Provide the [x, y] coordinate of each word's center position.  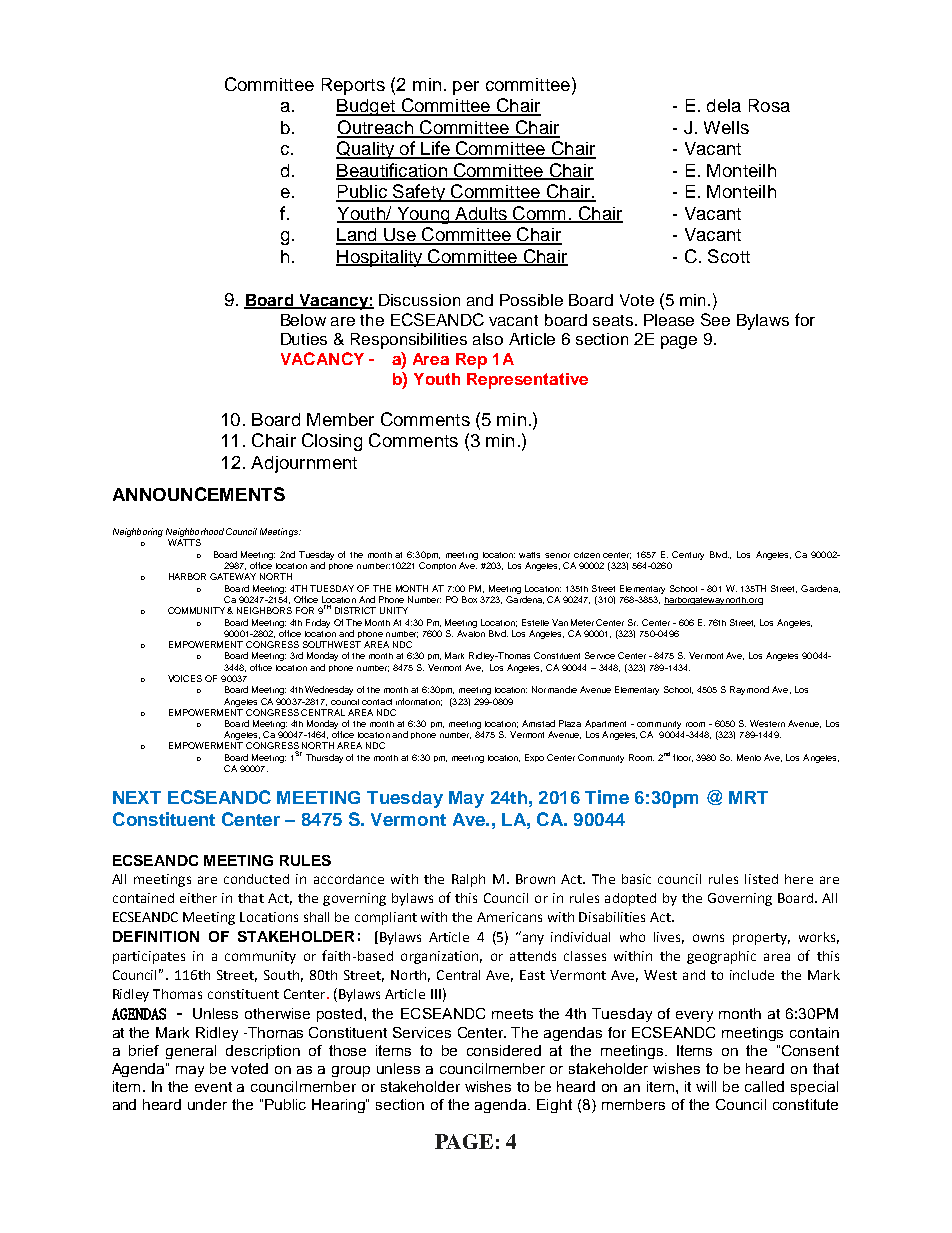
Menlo [749, 757]
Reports [353, 86]
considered [504, 1050]
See [715, 319]
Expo [534, 758]
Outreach [376, 128]
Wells [726, 127]
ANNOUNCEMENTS [199, 494]
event [213, 1087]
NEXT [137, 797]
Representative [527, 381]
